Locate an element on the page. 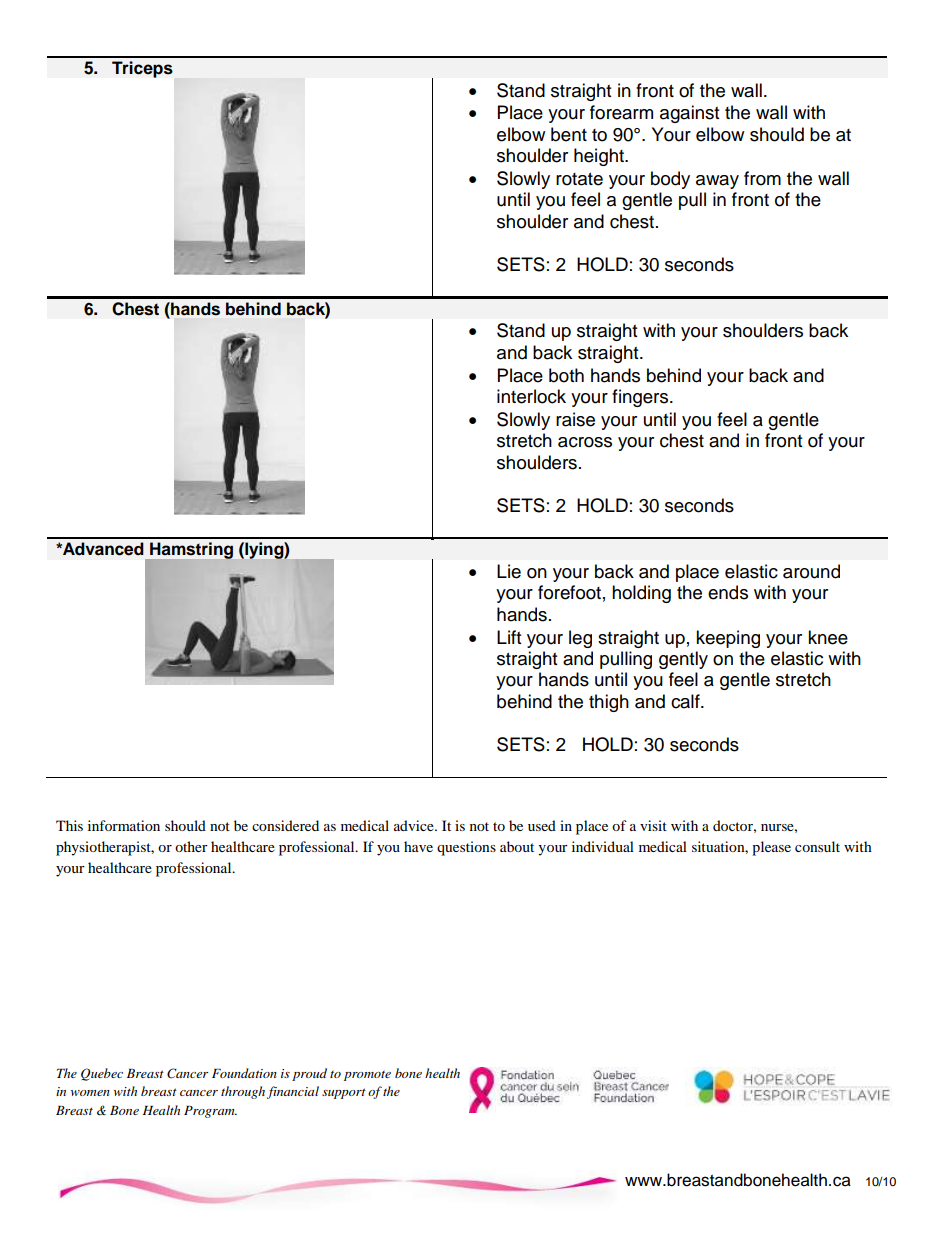  ends is located at coordinates (728, 592).
